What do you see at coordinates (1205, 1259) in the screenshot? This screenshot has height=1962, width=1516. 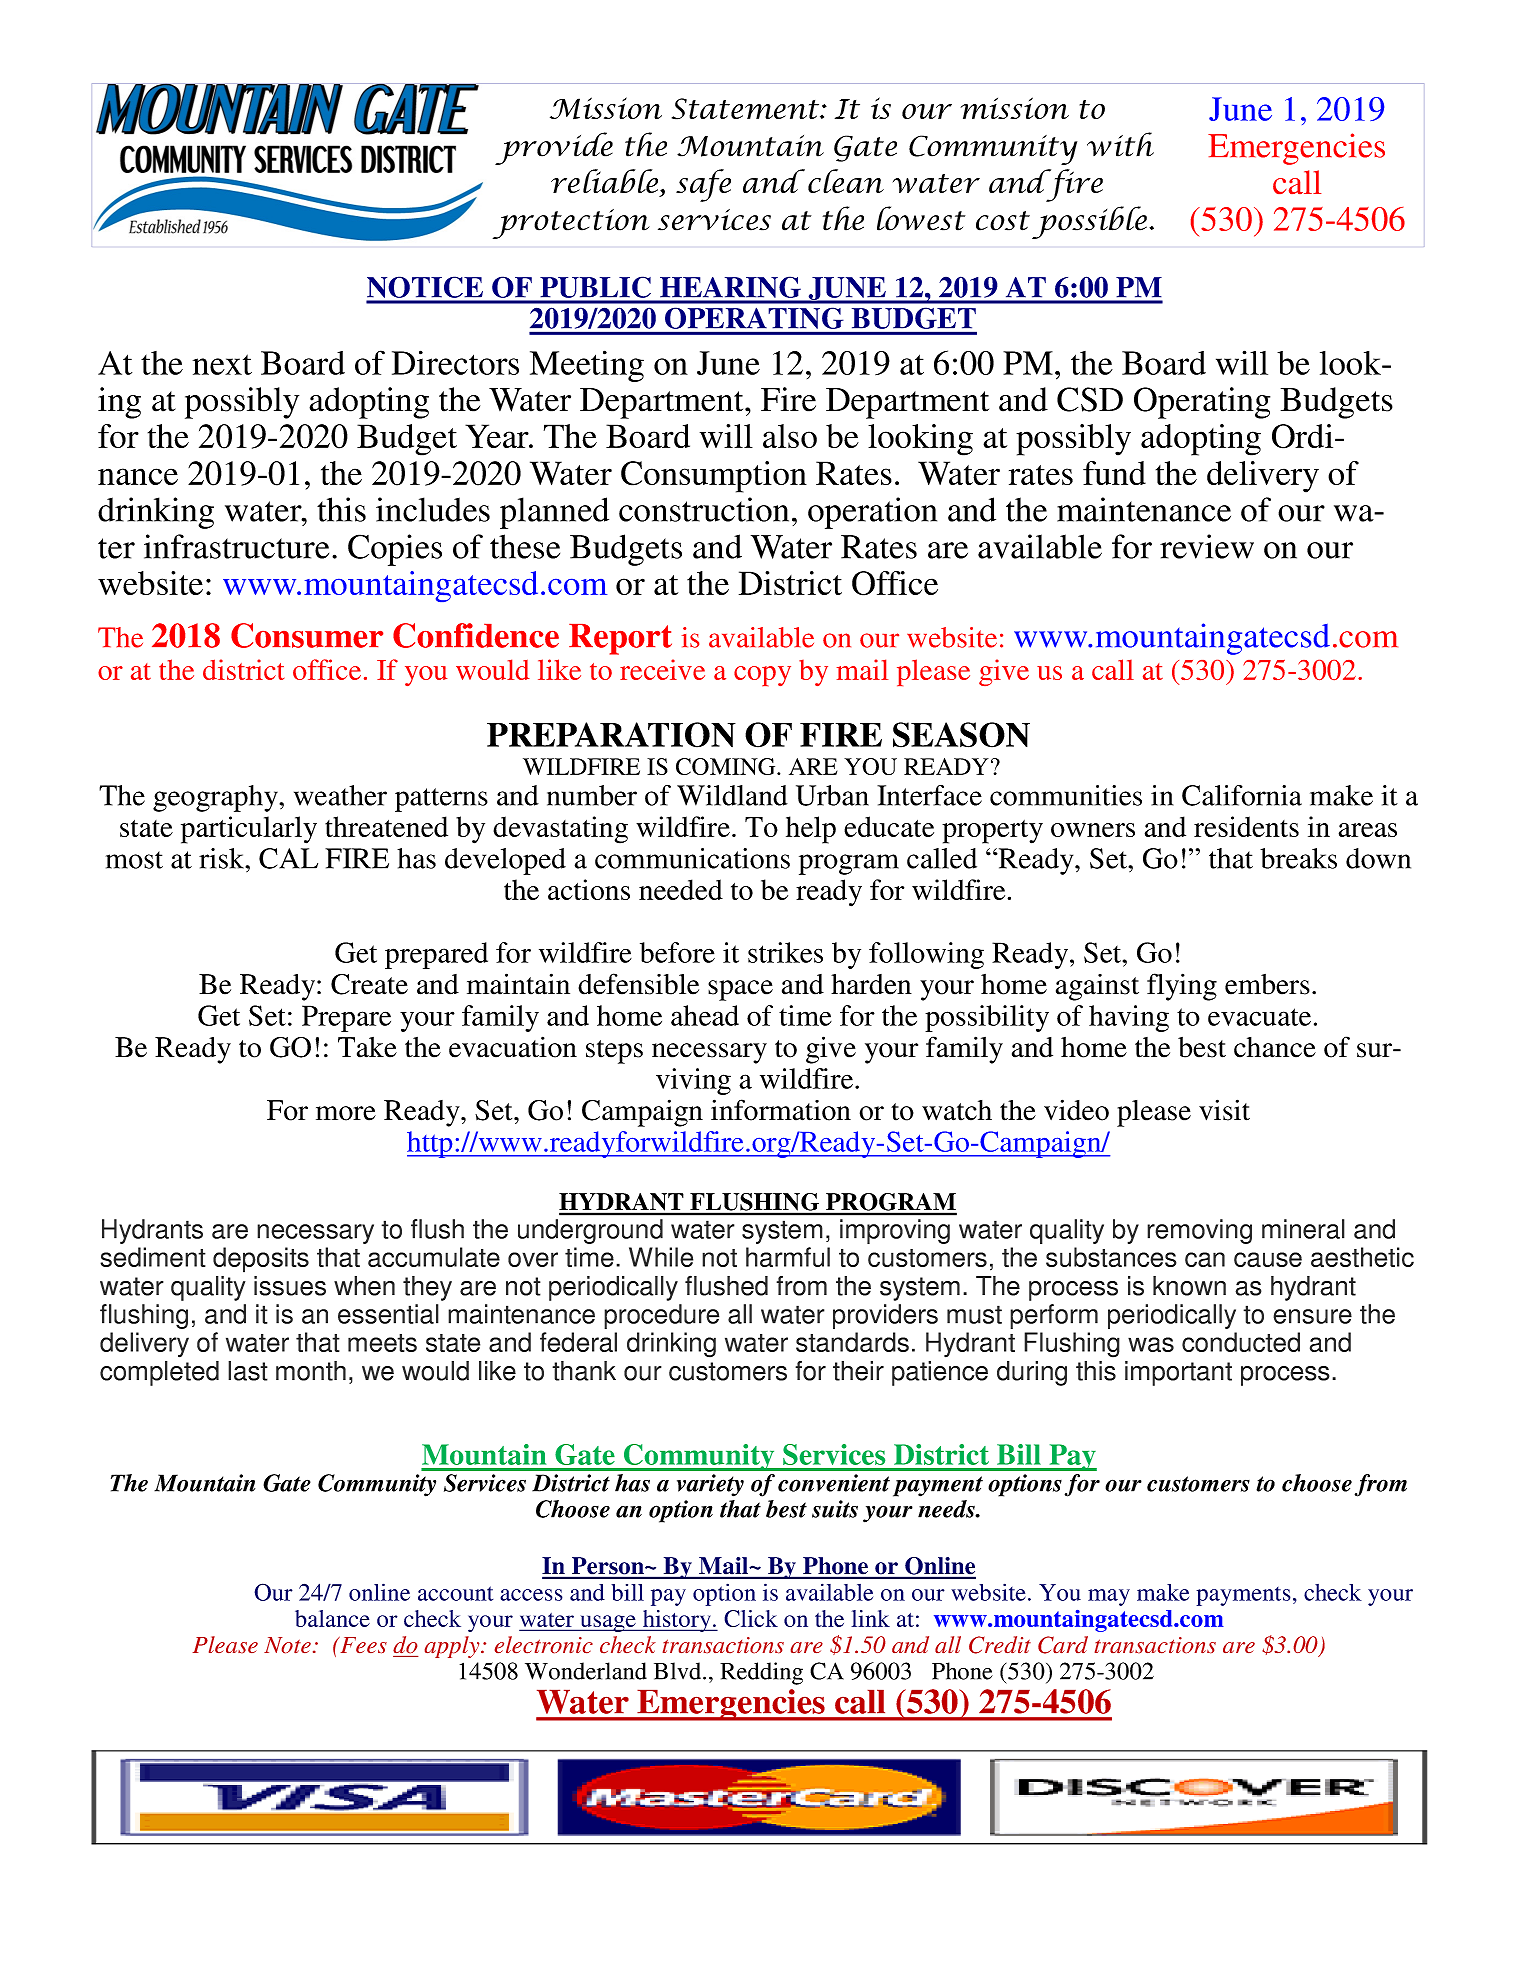 I see `can` at bounding box center [1205, 1259].
